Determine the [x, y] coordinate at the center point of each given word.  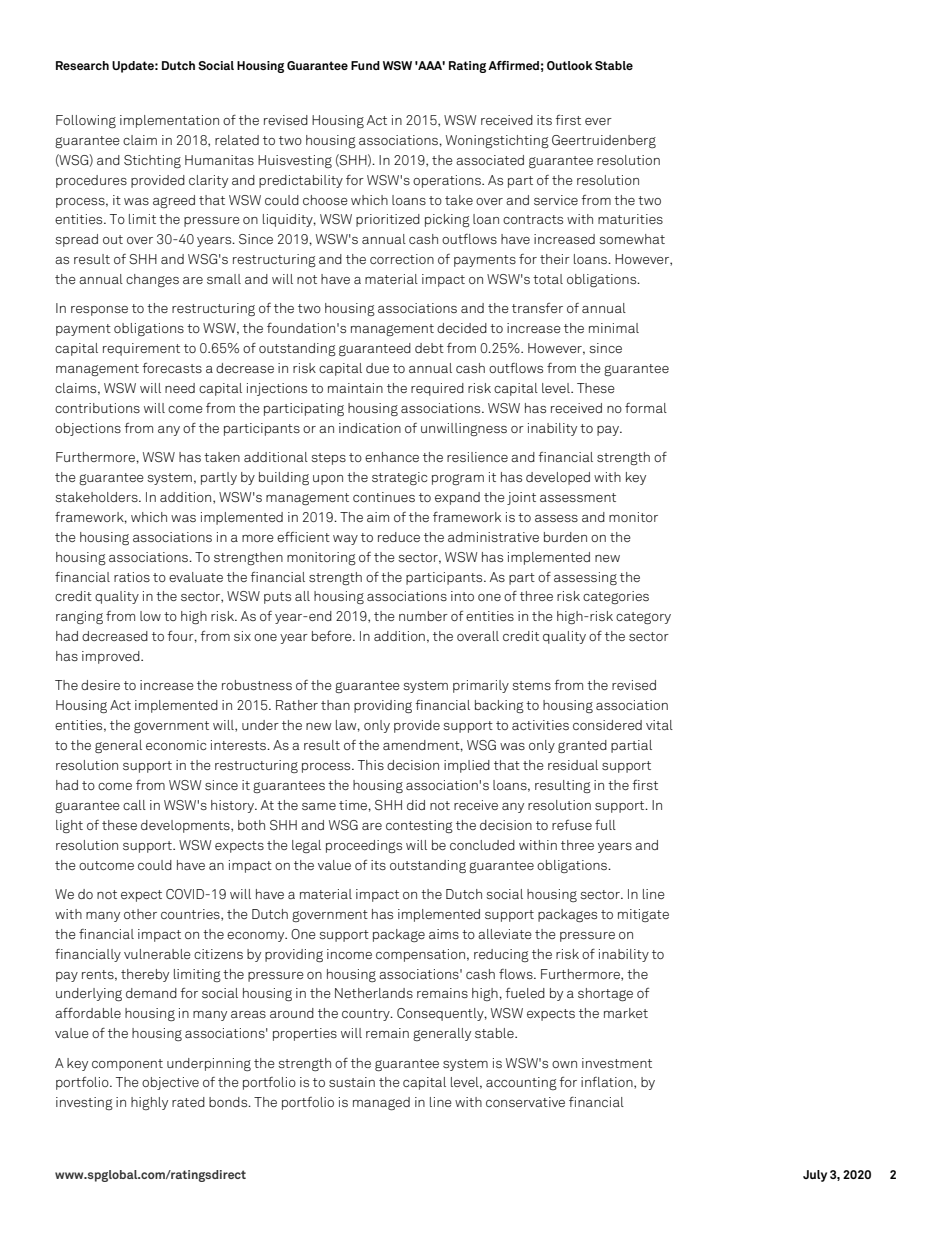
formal [646, 408]
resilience [477, 457]
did [416, 805]
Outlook [570, 65]
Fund [365, 65]
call [134, 805]
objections [88, 429]
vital [659, 725]
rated [188, 1102]
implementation [169, 121]
